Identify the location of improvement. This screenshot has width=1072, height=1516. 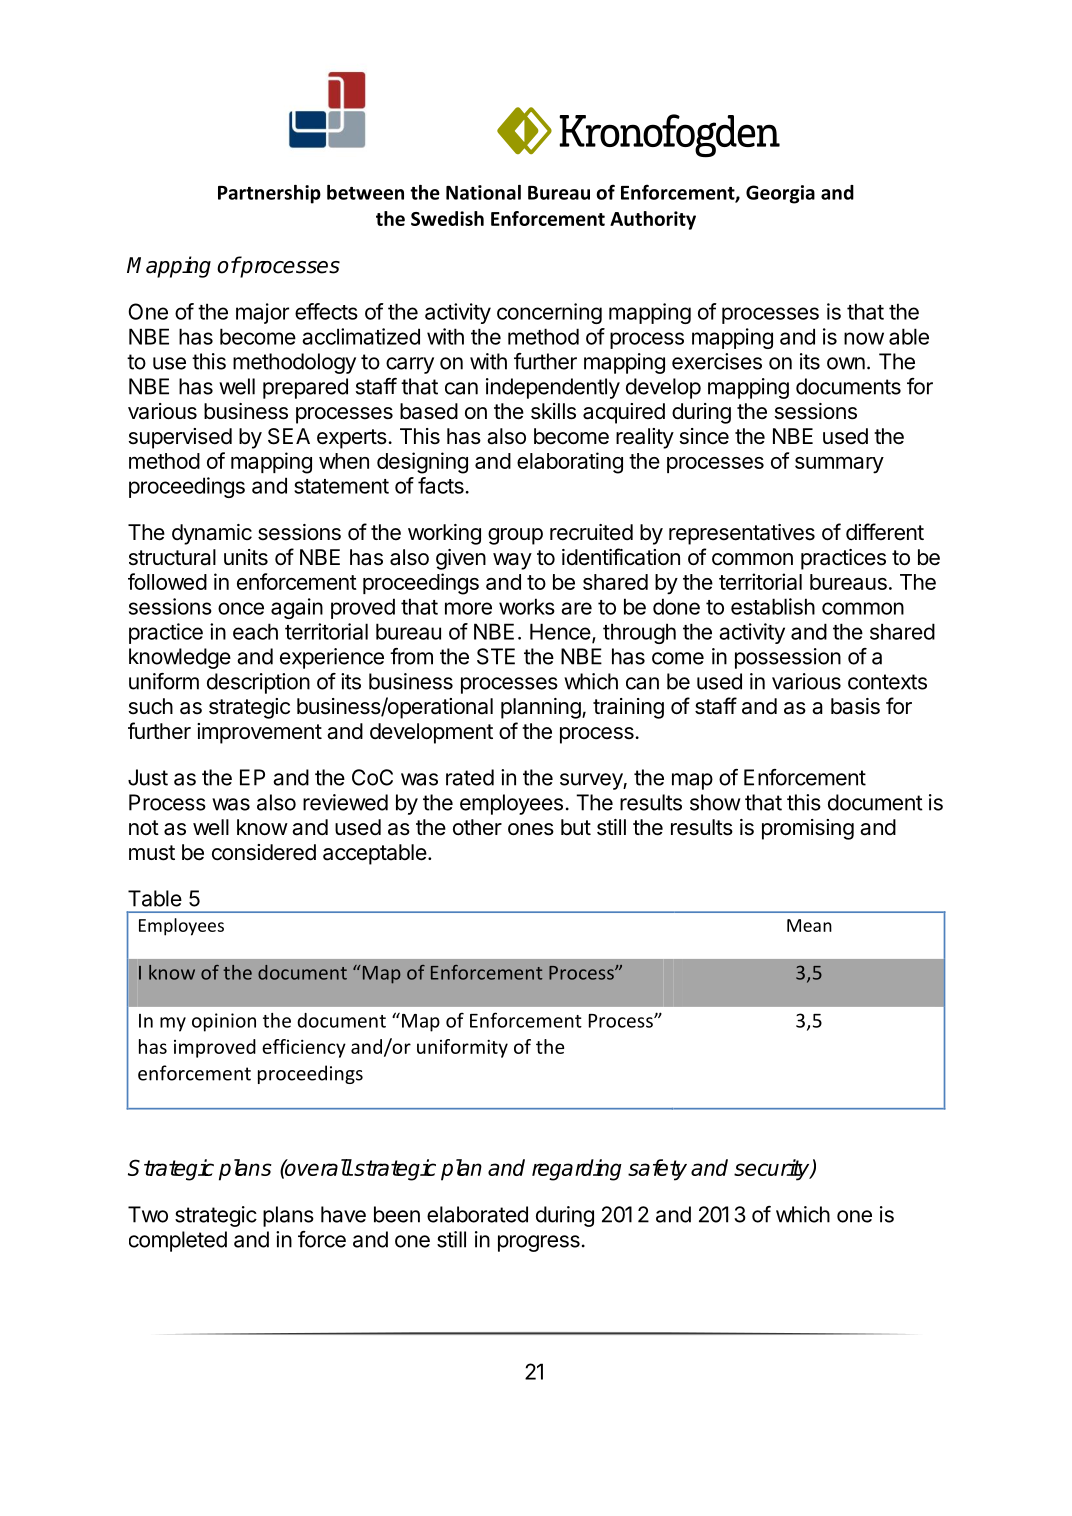
(259, 733).
